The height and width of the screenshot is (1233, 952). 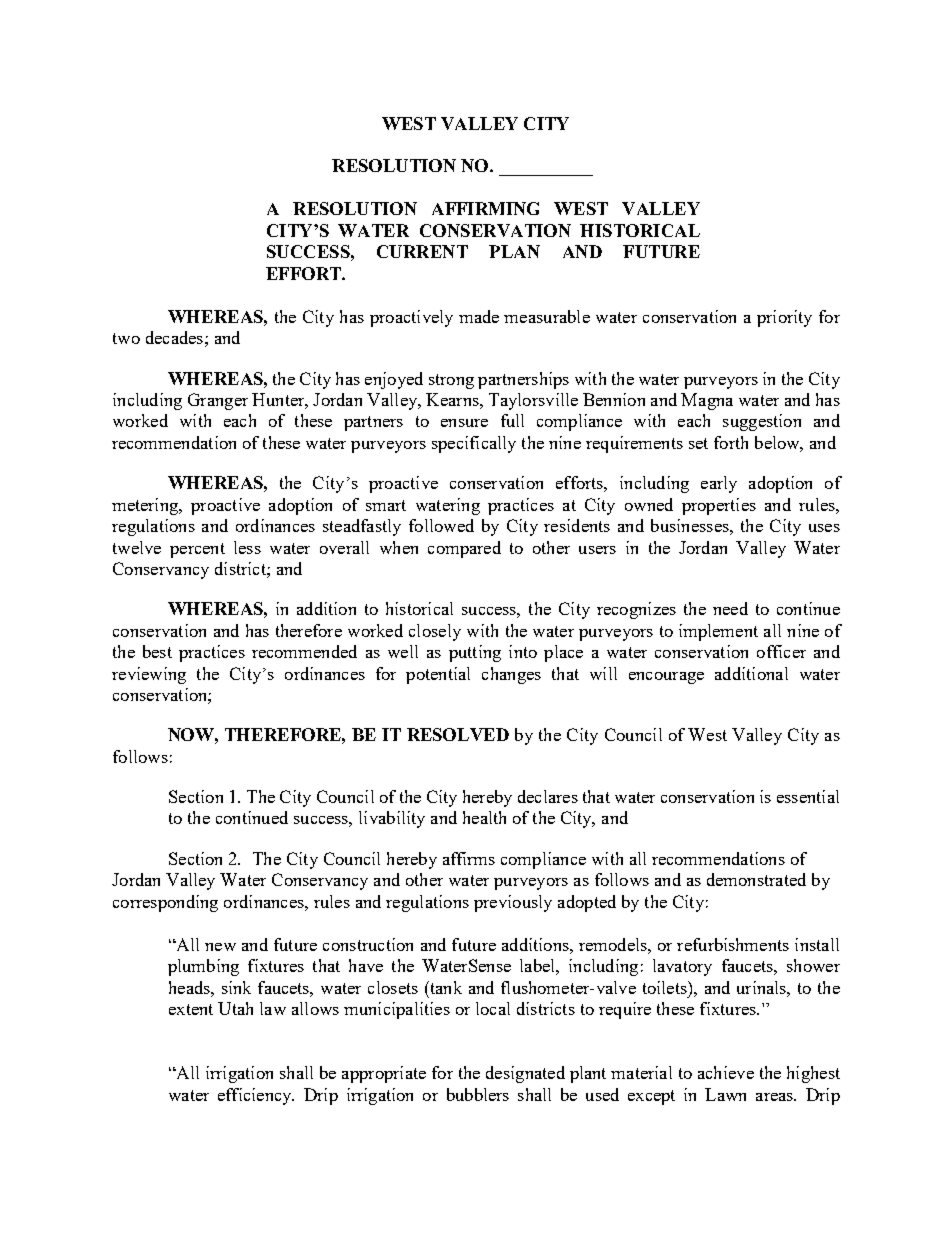 I want to click on putting, so click(x=475, y=653).
